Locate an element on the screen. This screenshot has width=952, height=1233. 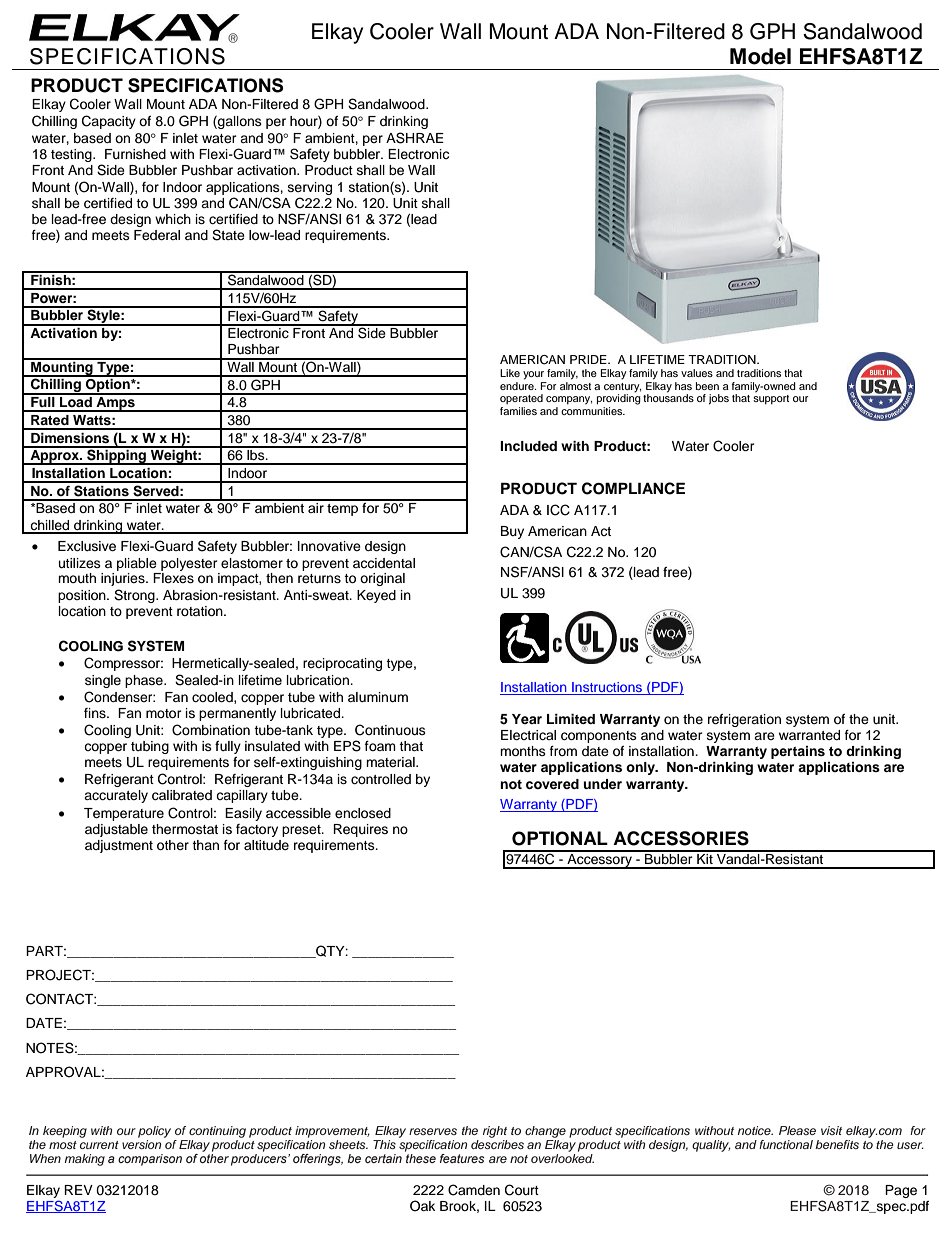
ASHRAE is located at coordinates (415, 138).
